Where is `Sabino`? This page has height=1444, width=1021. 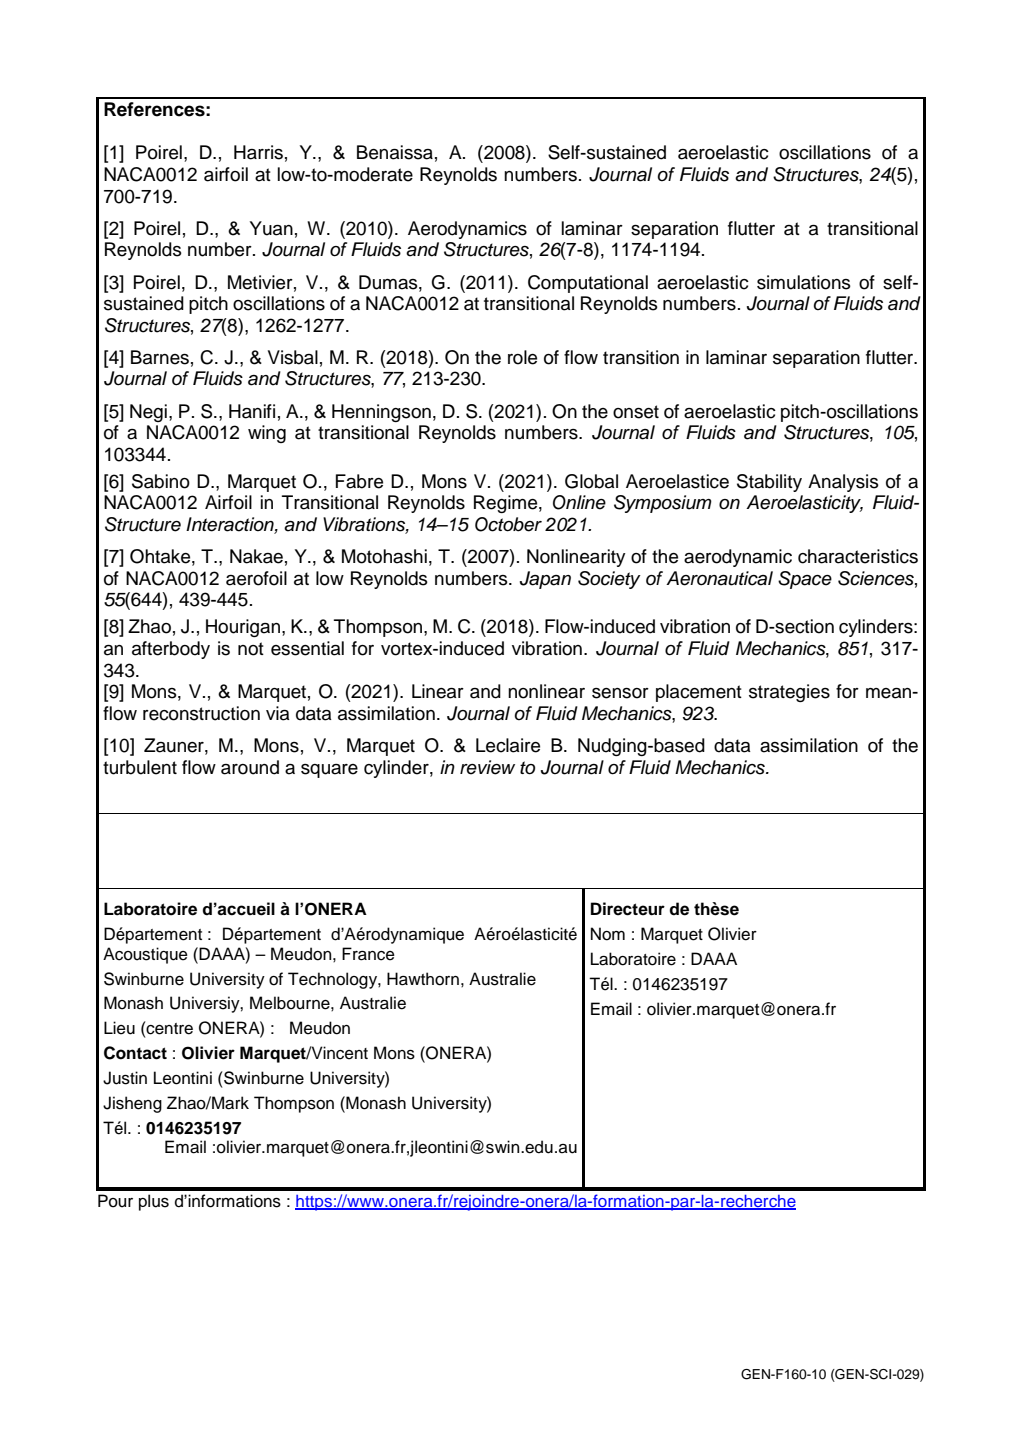
Sabino is located at coordinates (161, 481).
